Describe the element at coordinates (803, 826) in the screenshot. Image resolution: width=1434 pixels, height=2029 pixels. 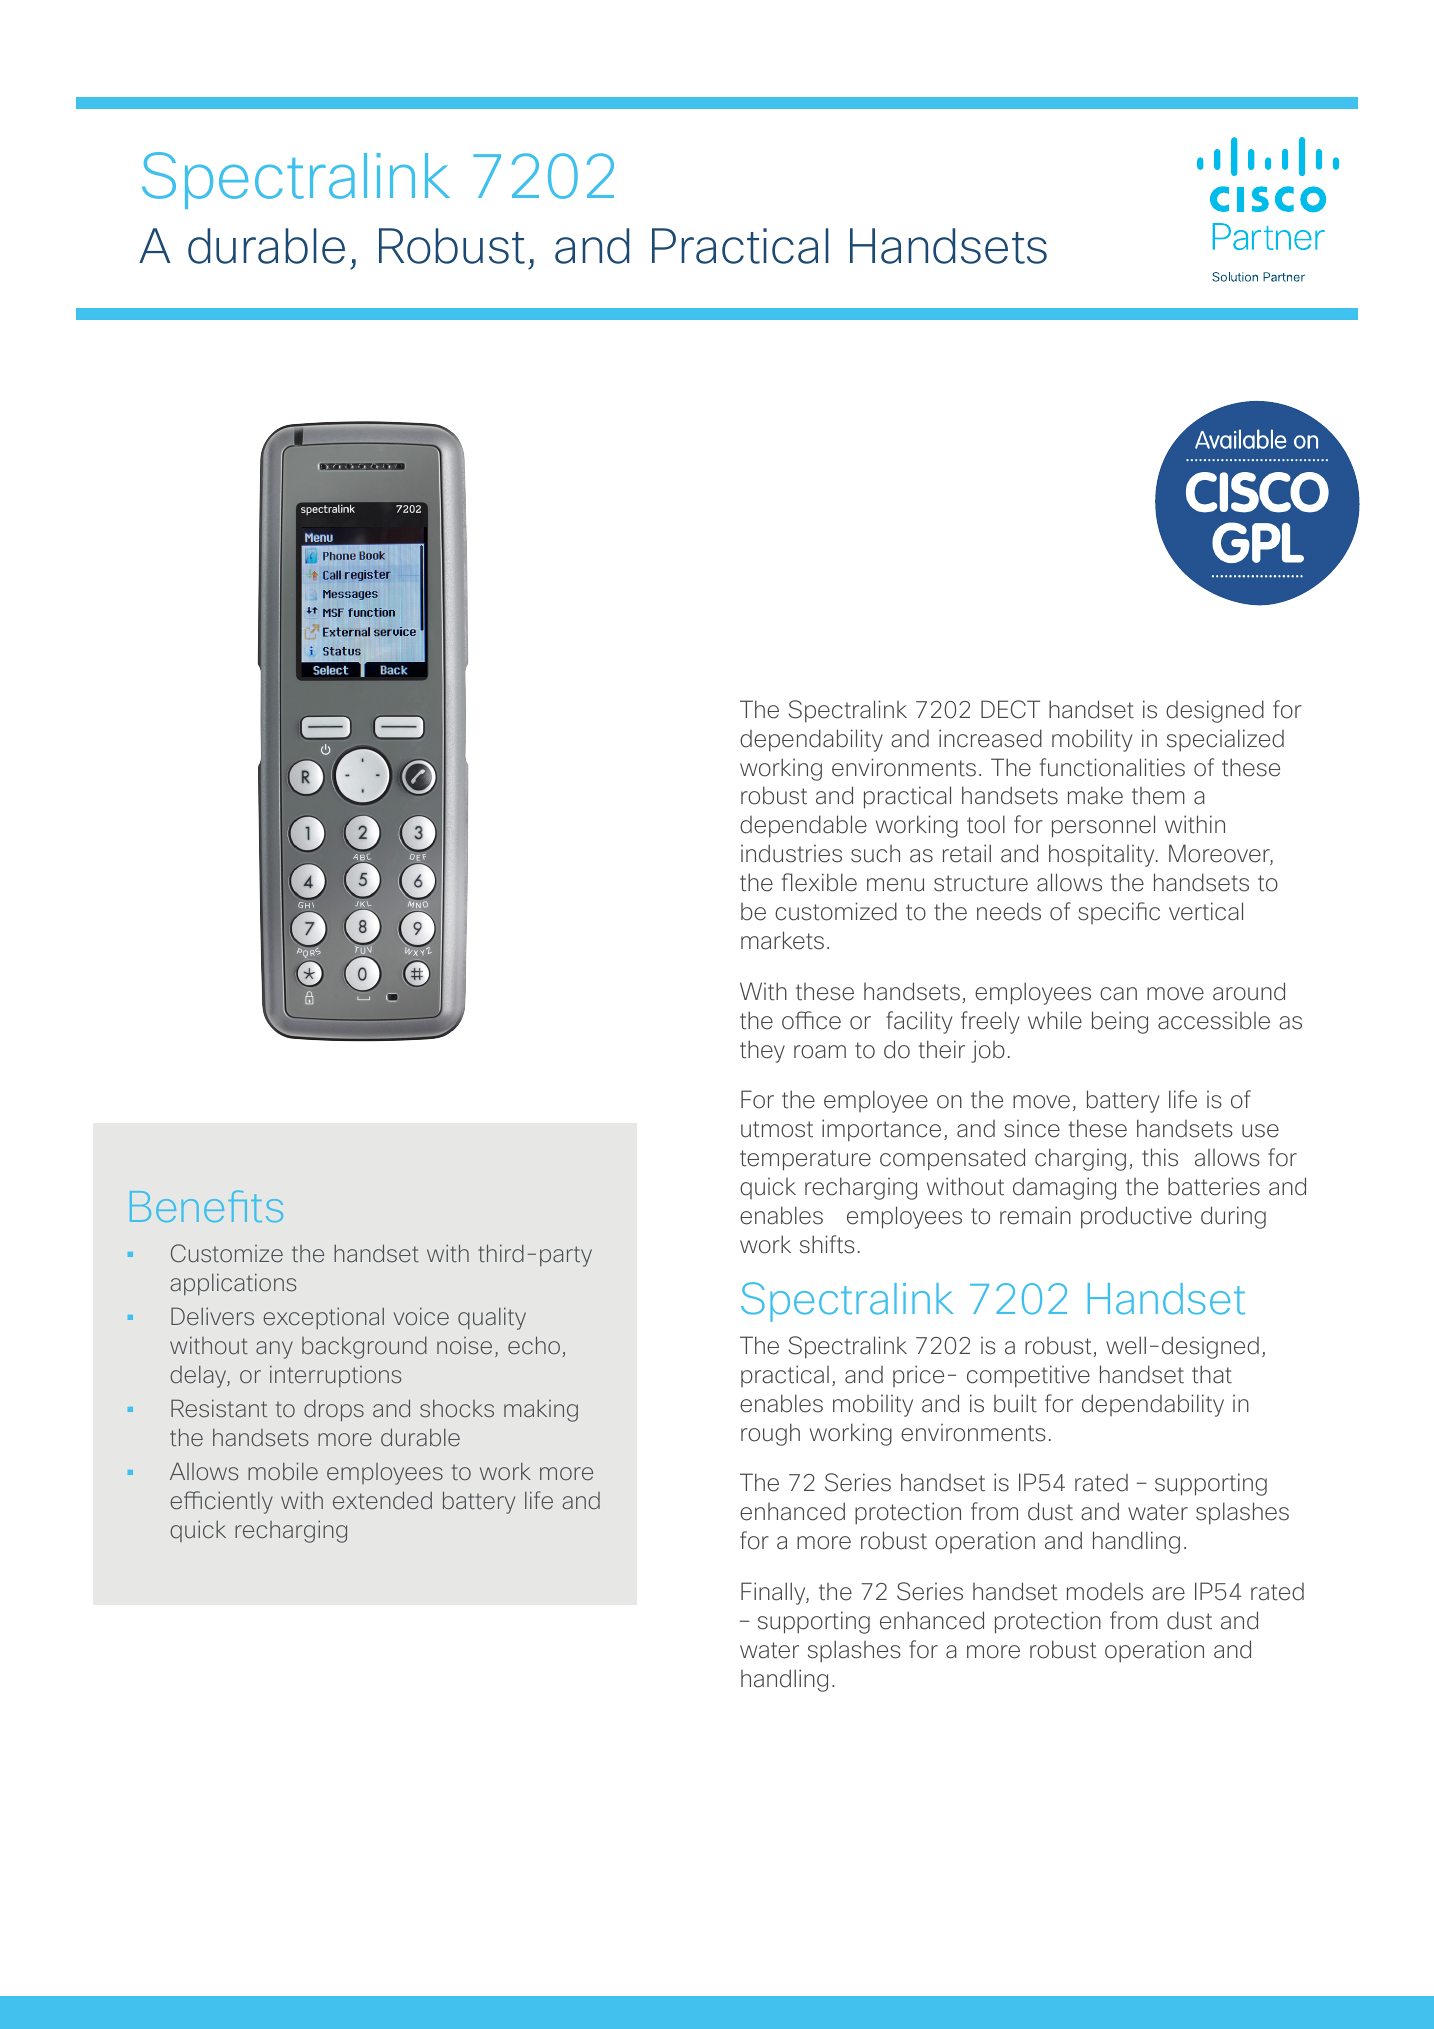
I see `dependable` at that location.
